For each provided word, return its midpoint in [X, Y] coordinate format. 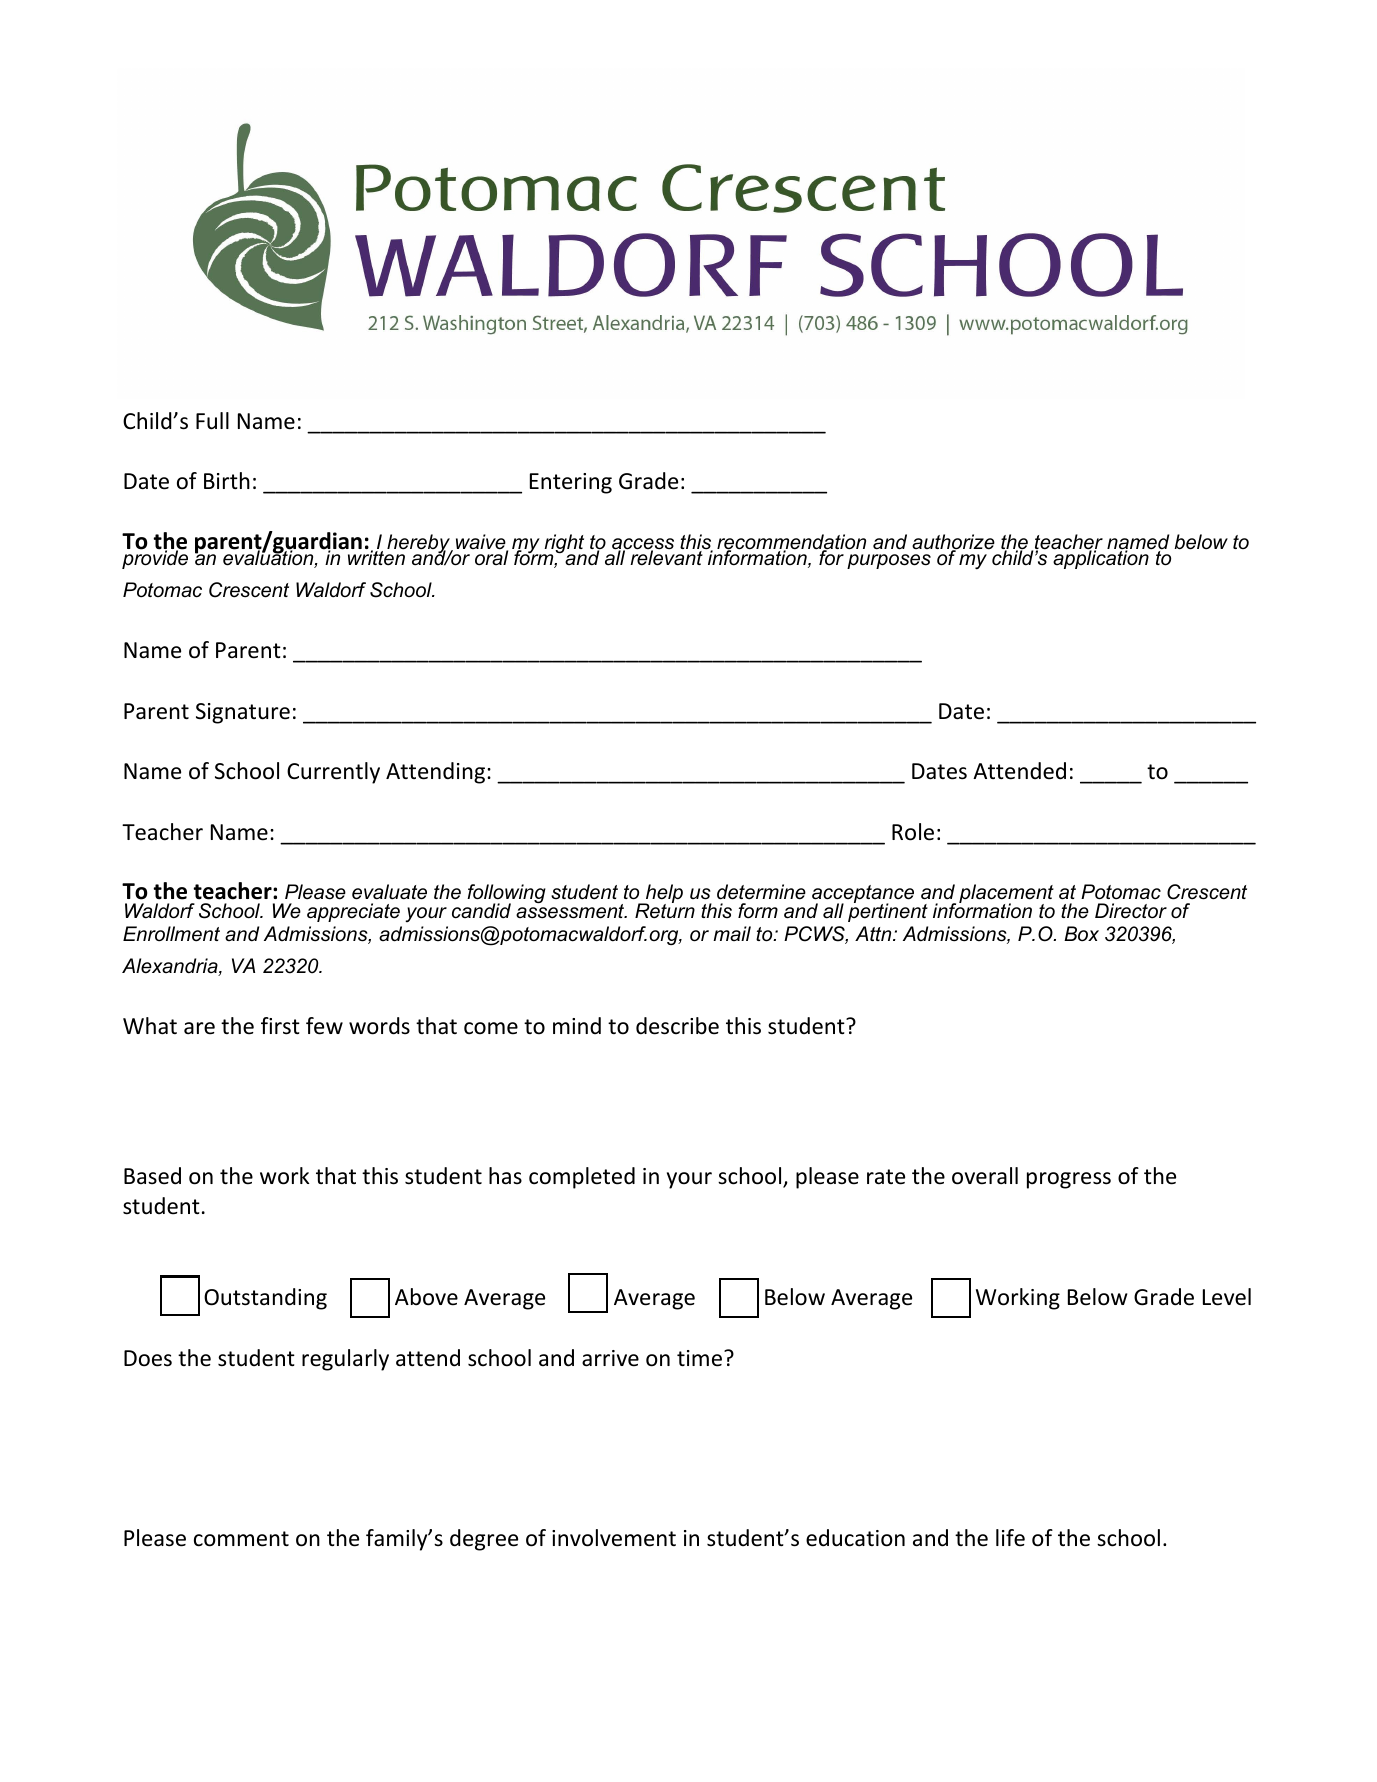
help [663, 895]
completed [582, 1178]
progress [1069, 1180]
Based [152, 1176]
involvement [614, 1538]
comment [241, 1539]
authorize [953, 543]
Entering [571, 483]
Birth [227, 480]
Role [913, 832]
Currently [333, 773]
